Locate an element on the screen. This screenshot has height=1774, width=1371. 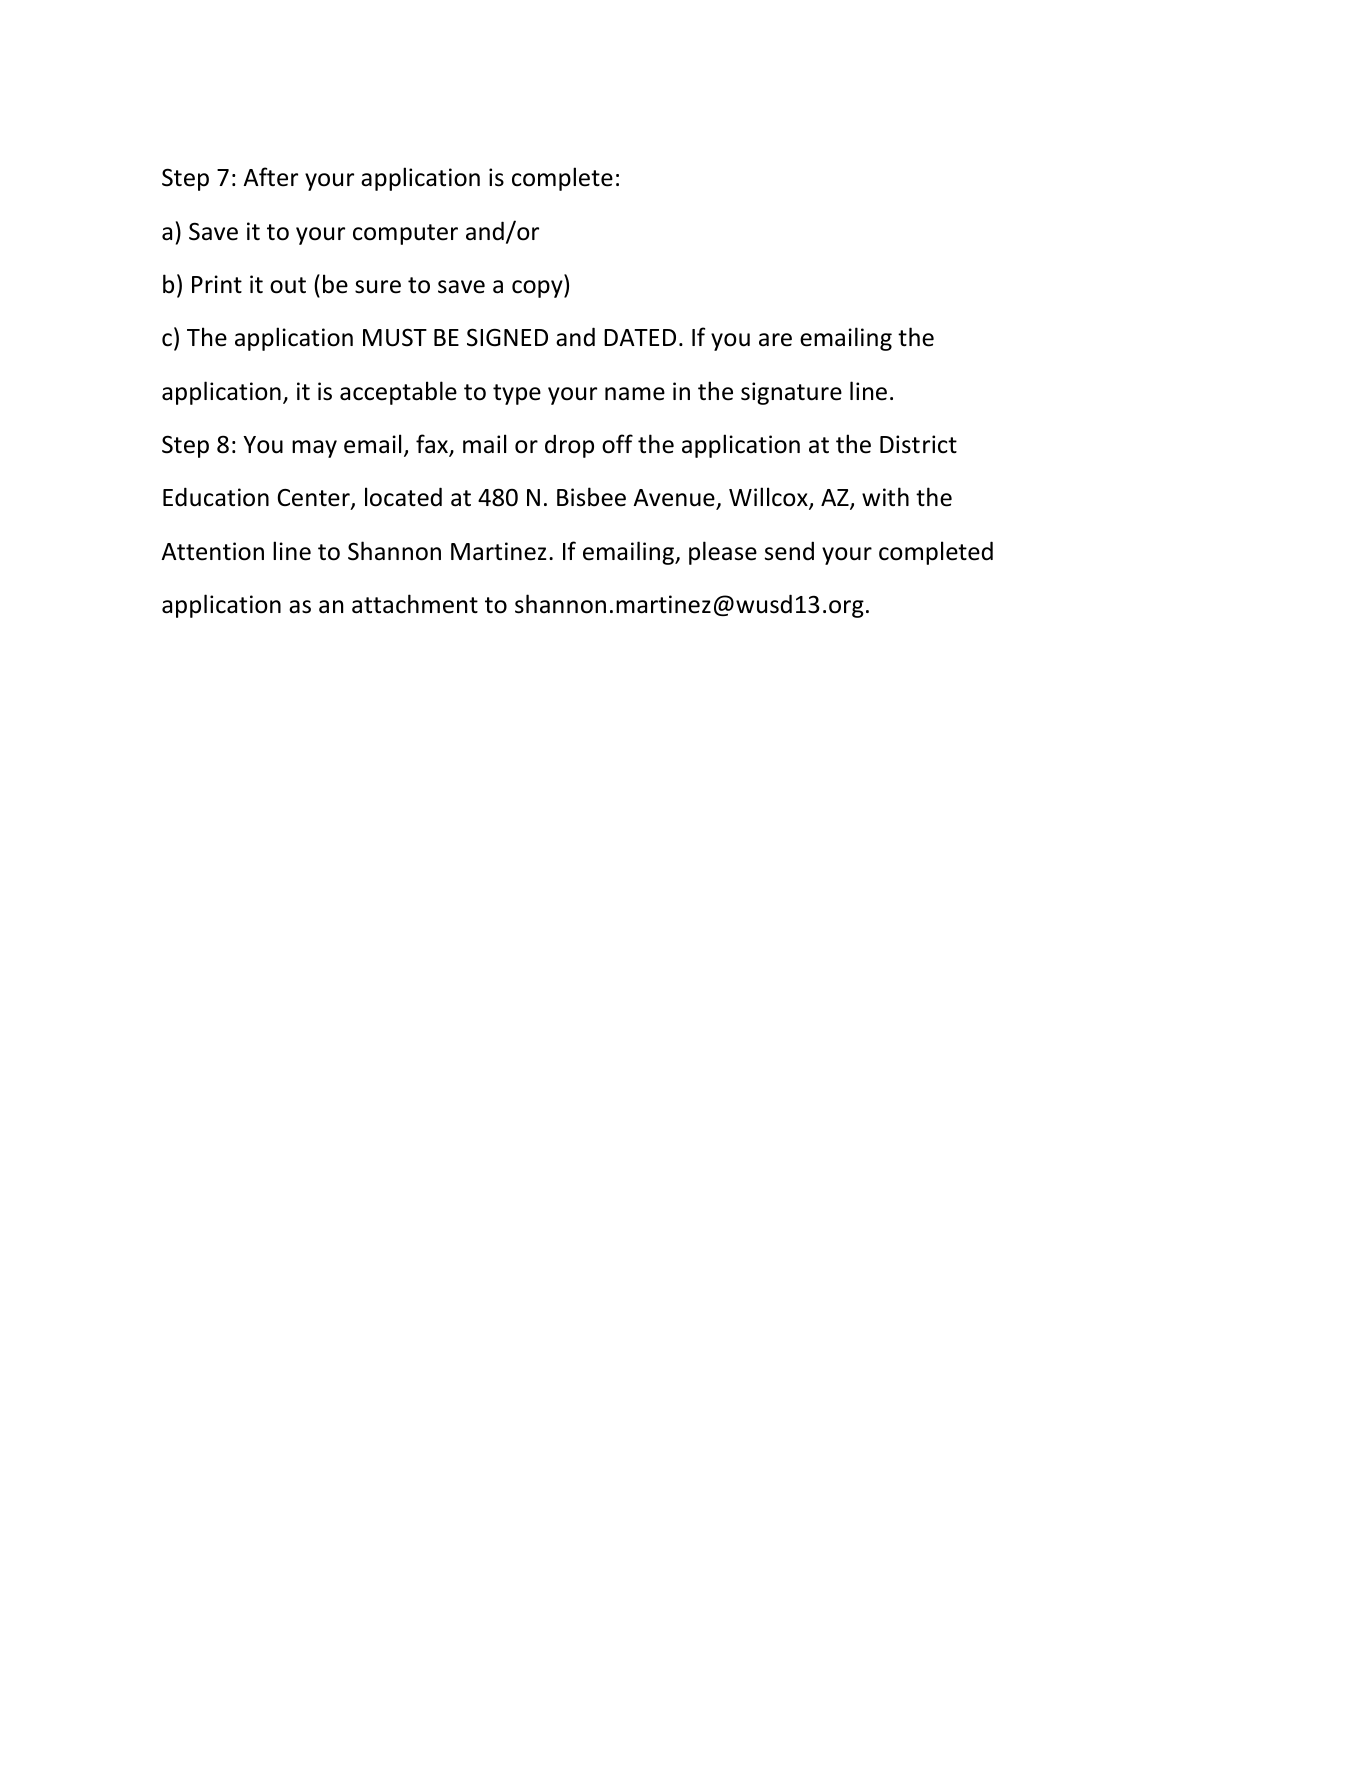
type is located at coordinates (517, 394).
